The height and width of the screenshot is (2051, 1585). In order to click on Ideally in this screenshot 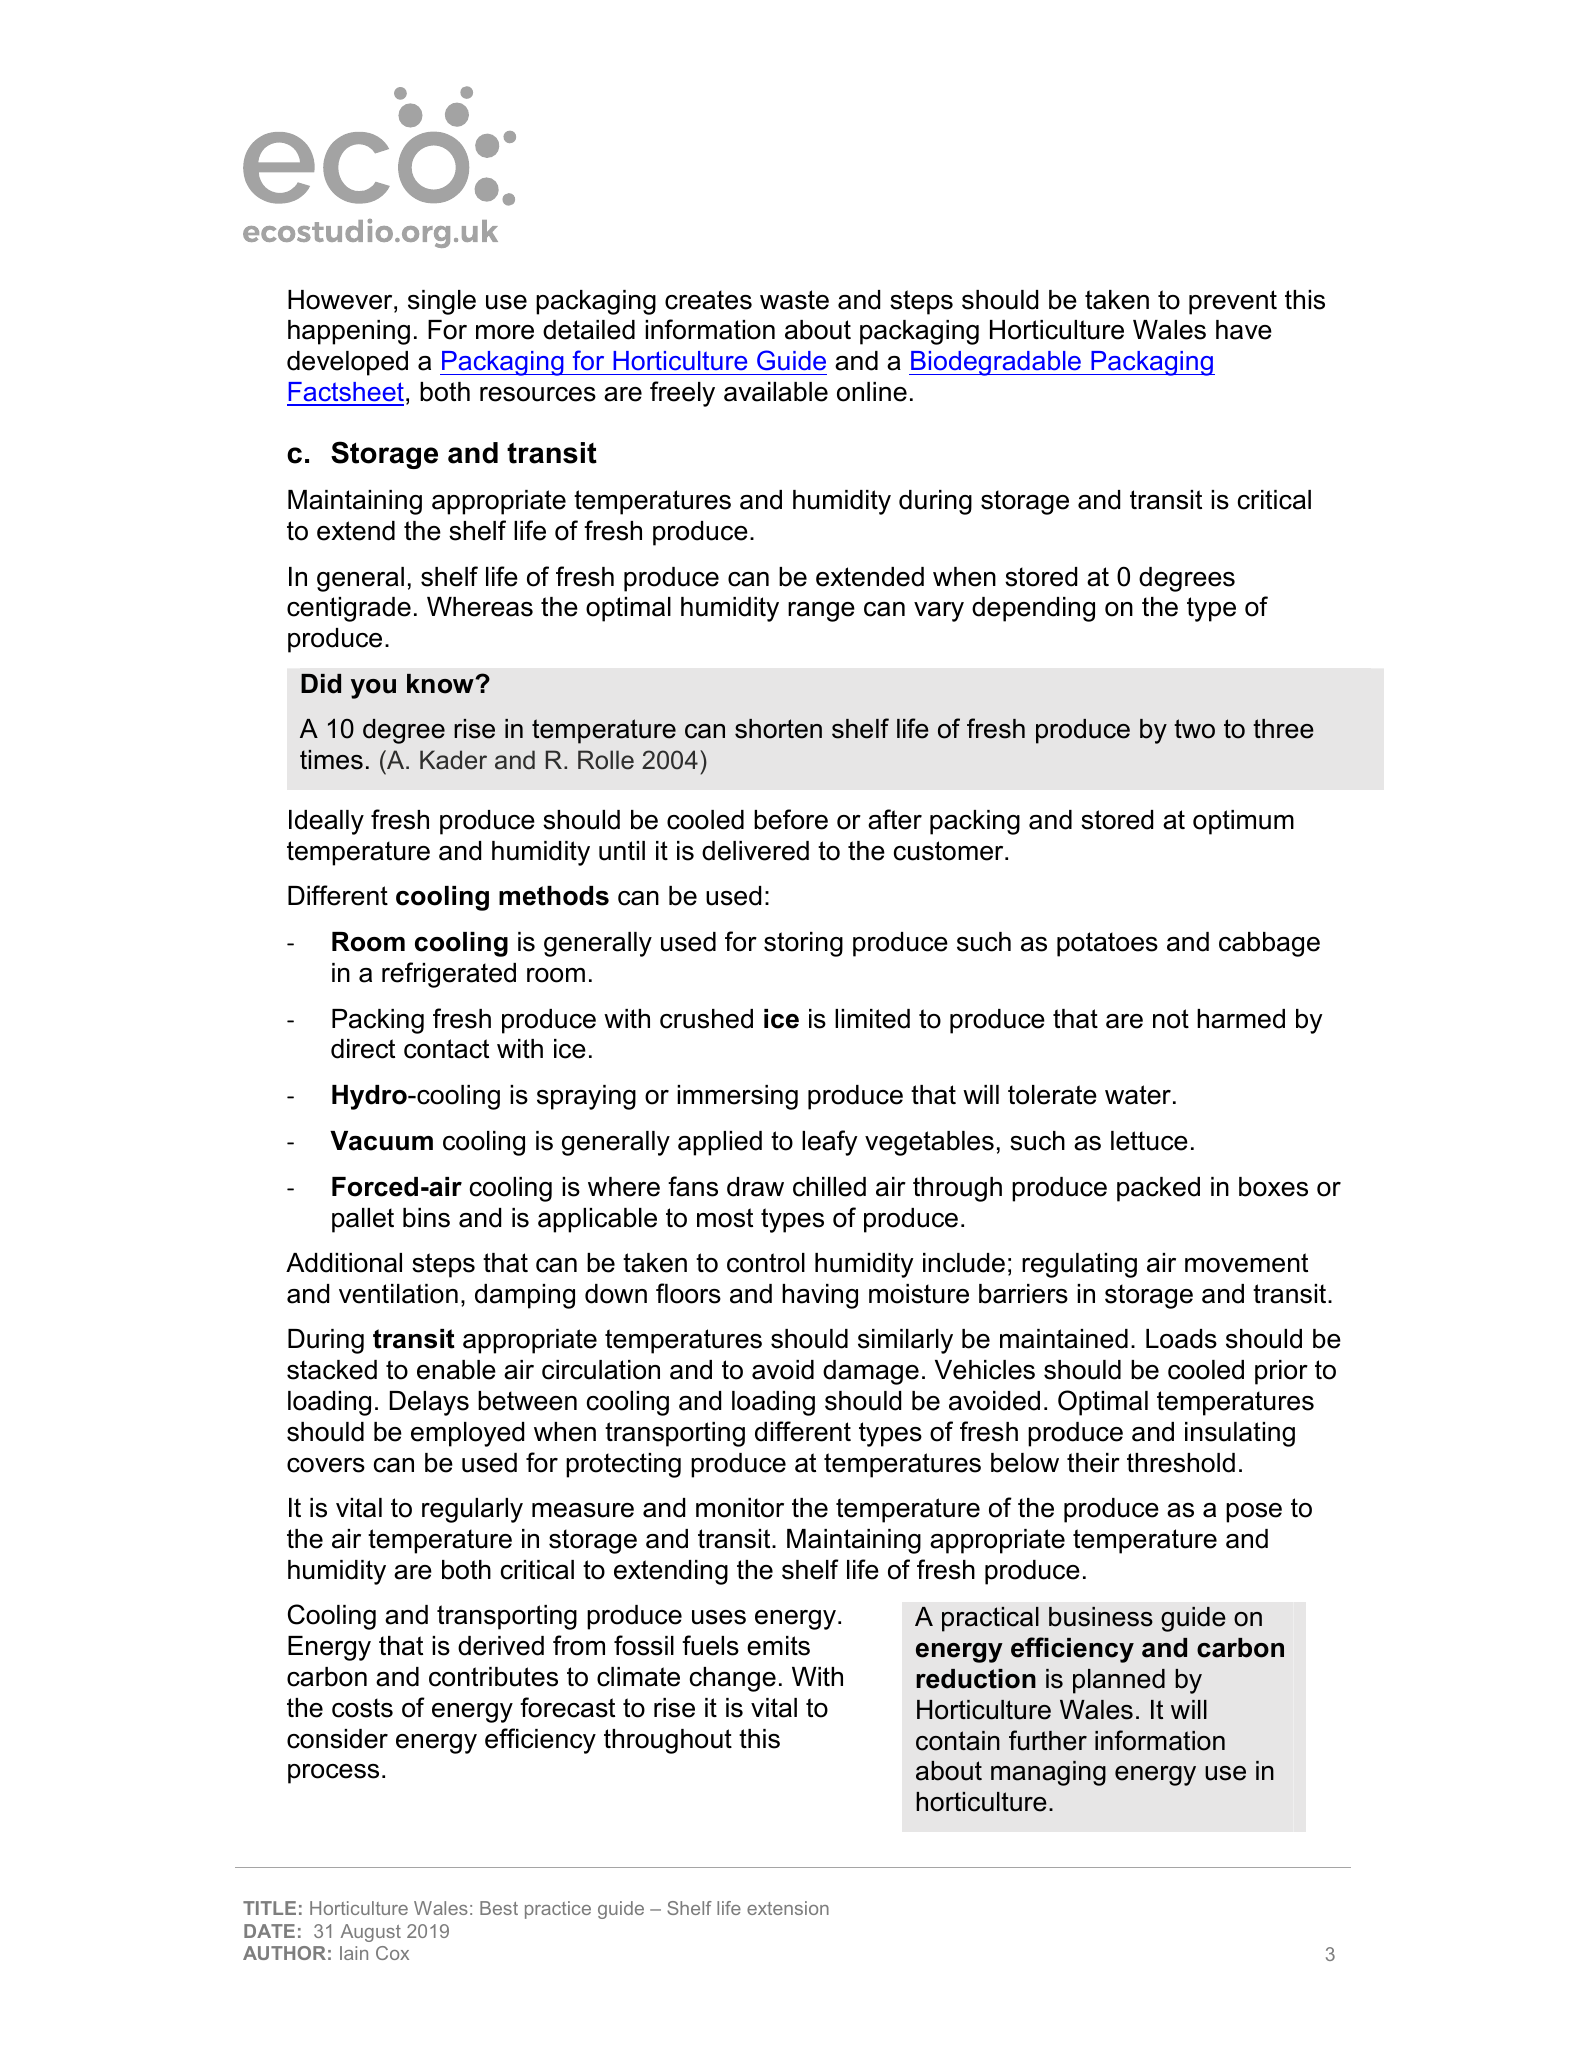, I will do `click(326, 822)`.
